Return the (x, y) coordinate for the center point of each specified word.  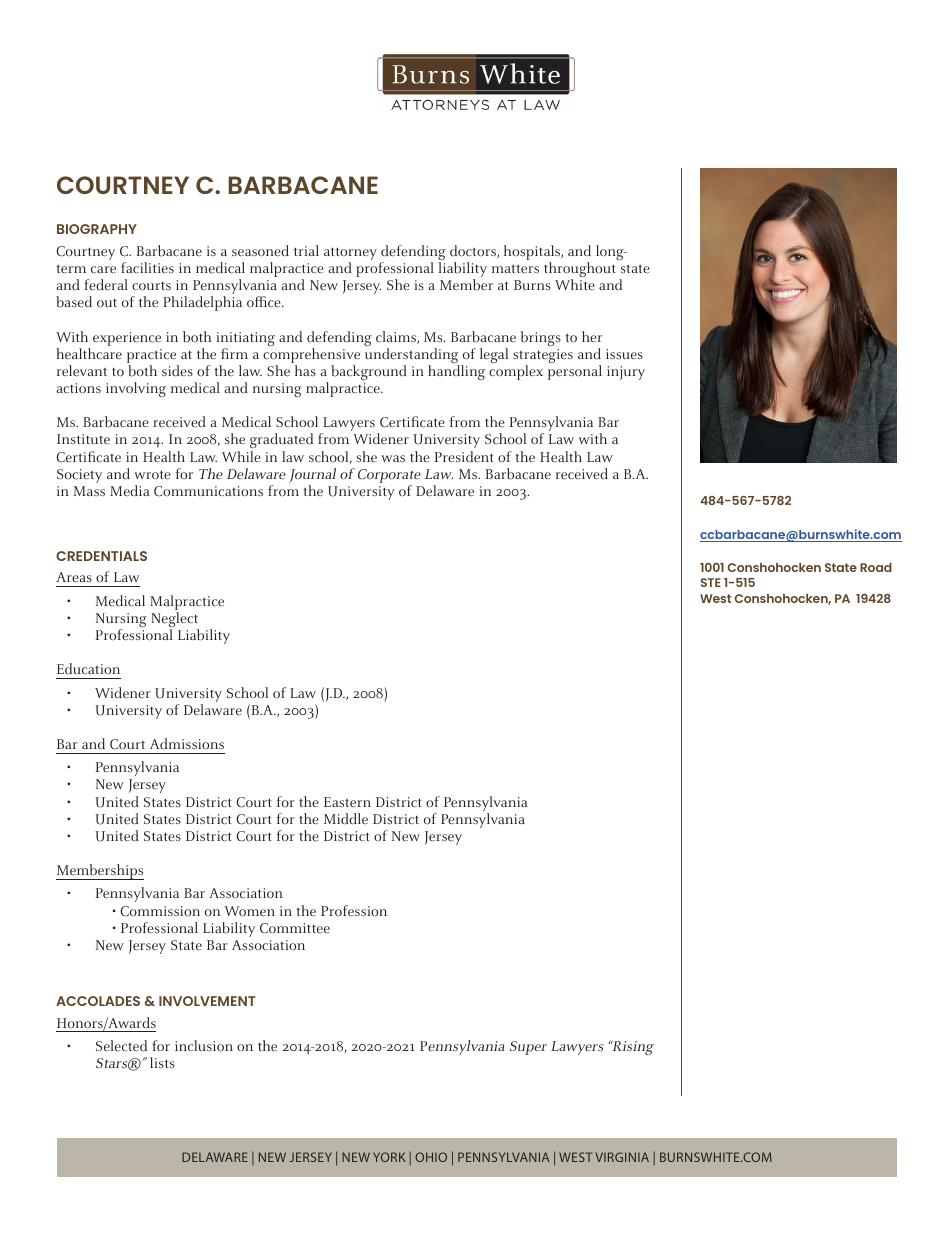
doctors (474, 251)
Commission (160, 911)
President (464, 457)
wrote (152, 475)
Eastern (347, 802)
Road (876, 567)
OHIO (431, 1157)
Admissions (187, 744)
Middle (346, 819)
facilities (147, 268)
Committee (295, 928)
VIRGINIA (622, 1157)
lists (162, 1062)
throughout (580, 271)
